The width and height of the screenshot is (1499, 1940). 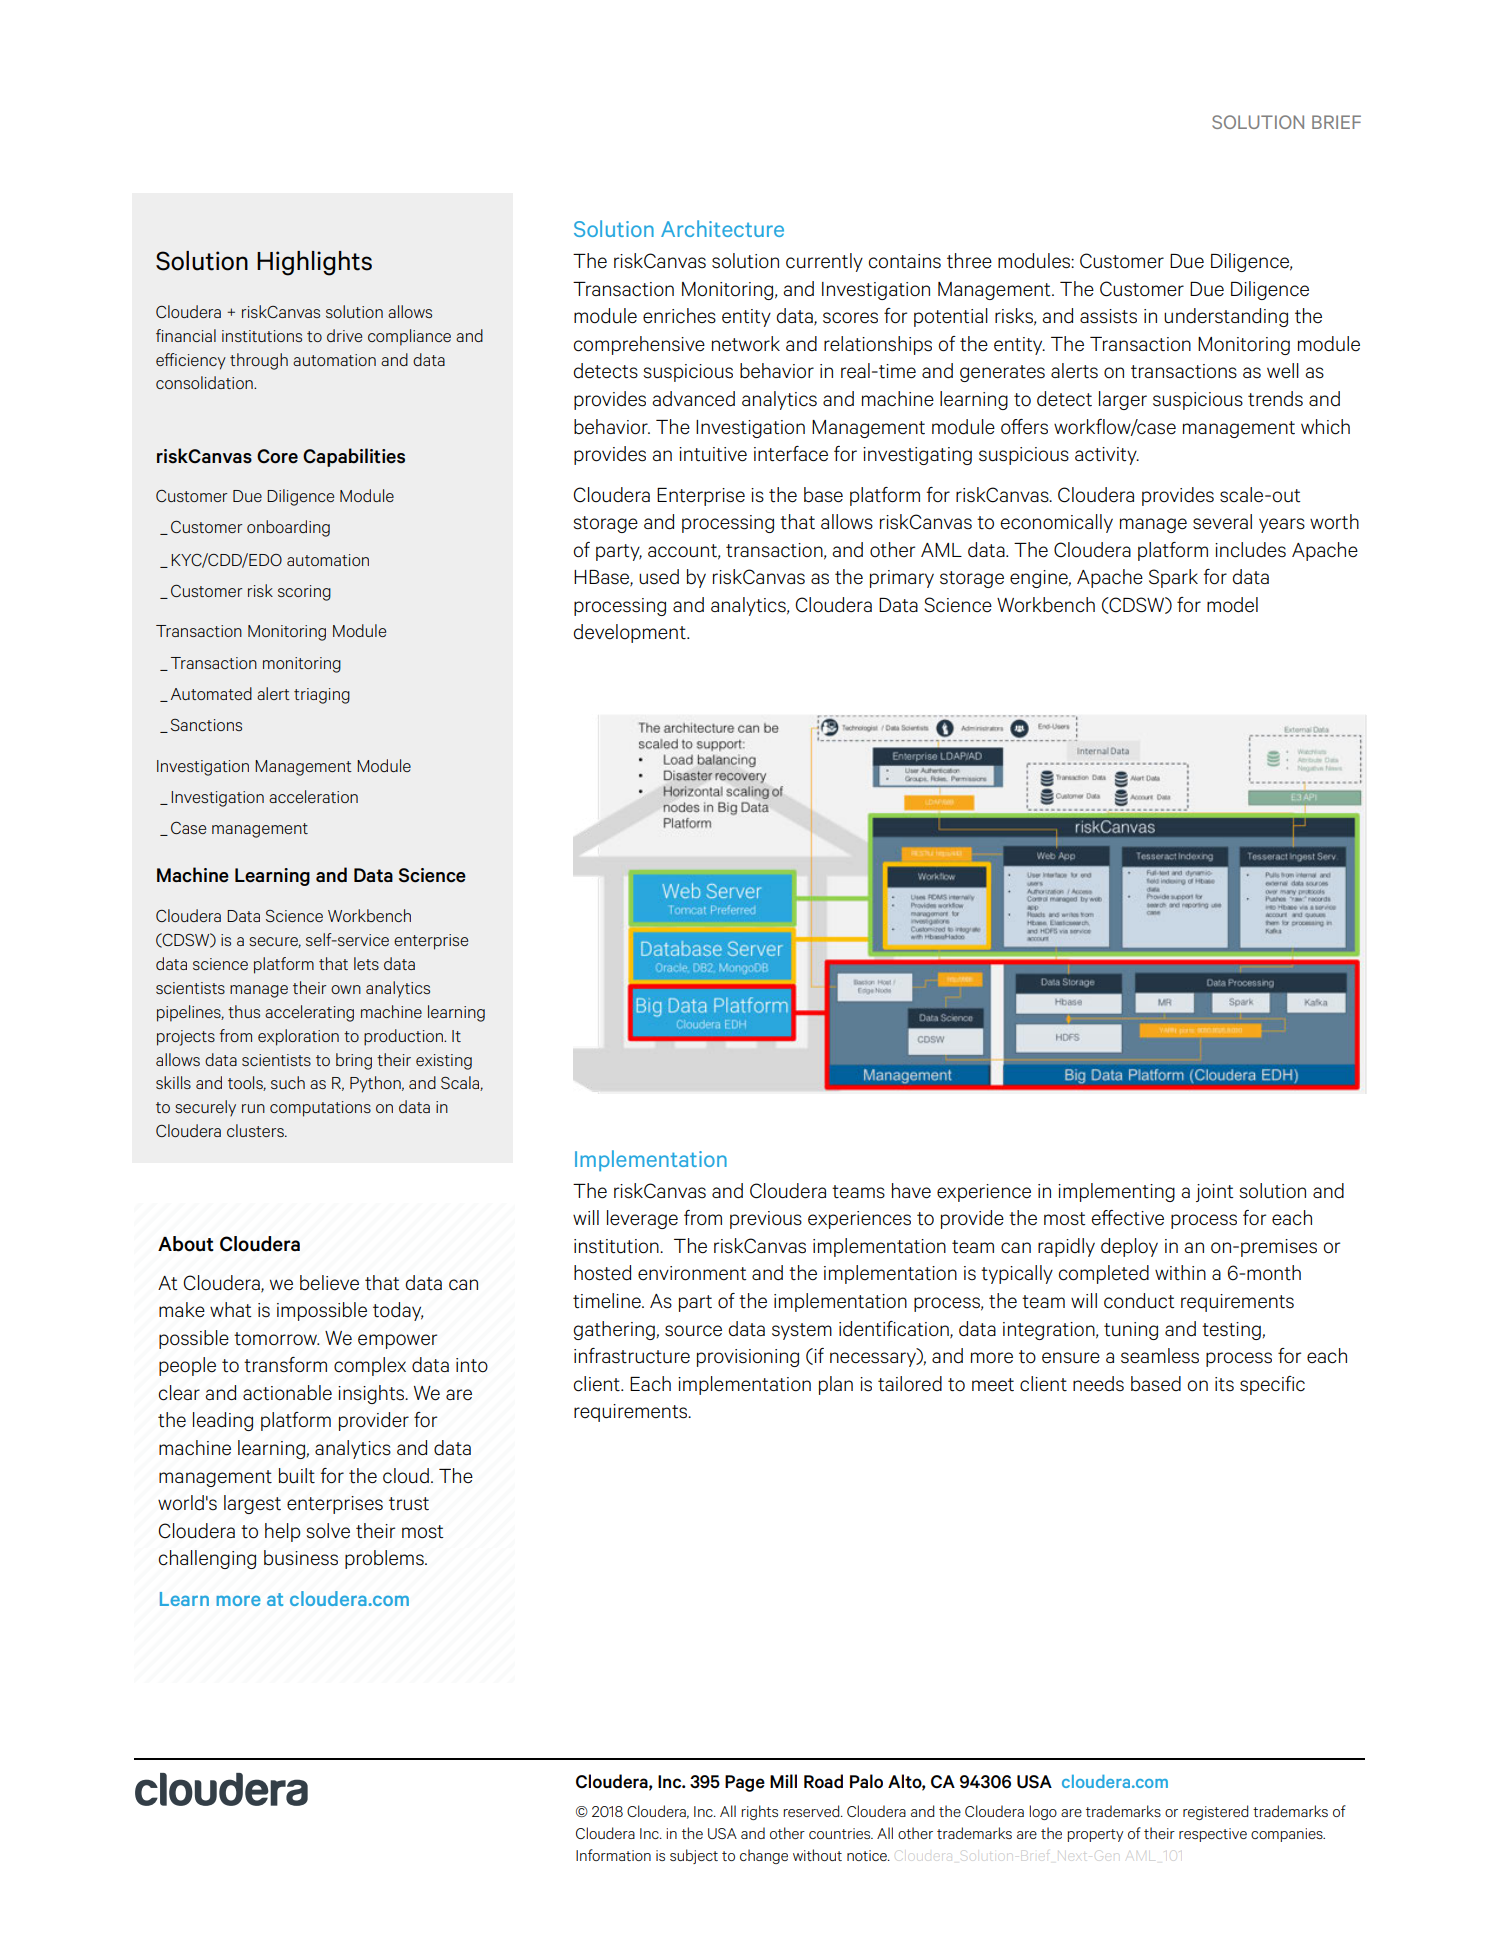 I want to click on exploration, so click(x=298, y=1037).
